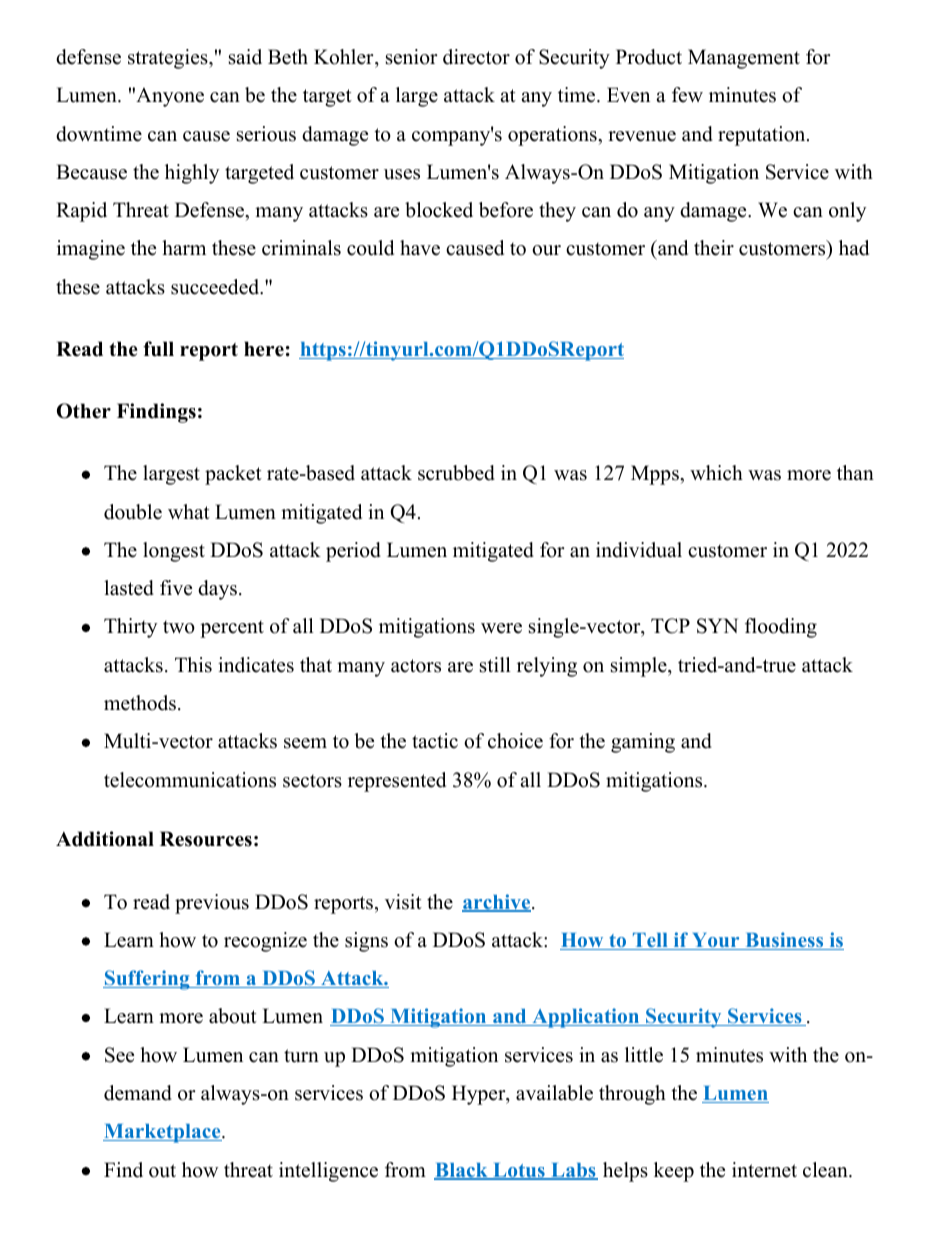  What do you see at coordinates (781, 628) in the page?
I see `flooding` at bounding box center [781, 628].
